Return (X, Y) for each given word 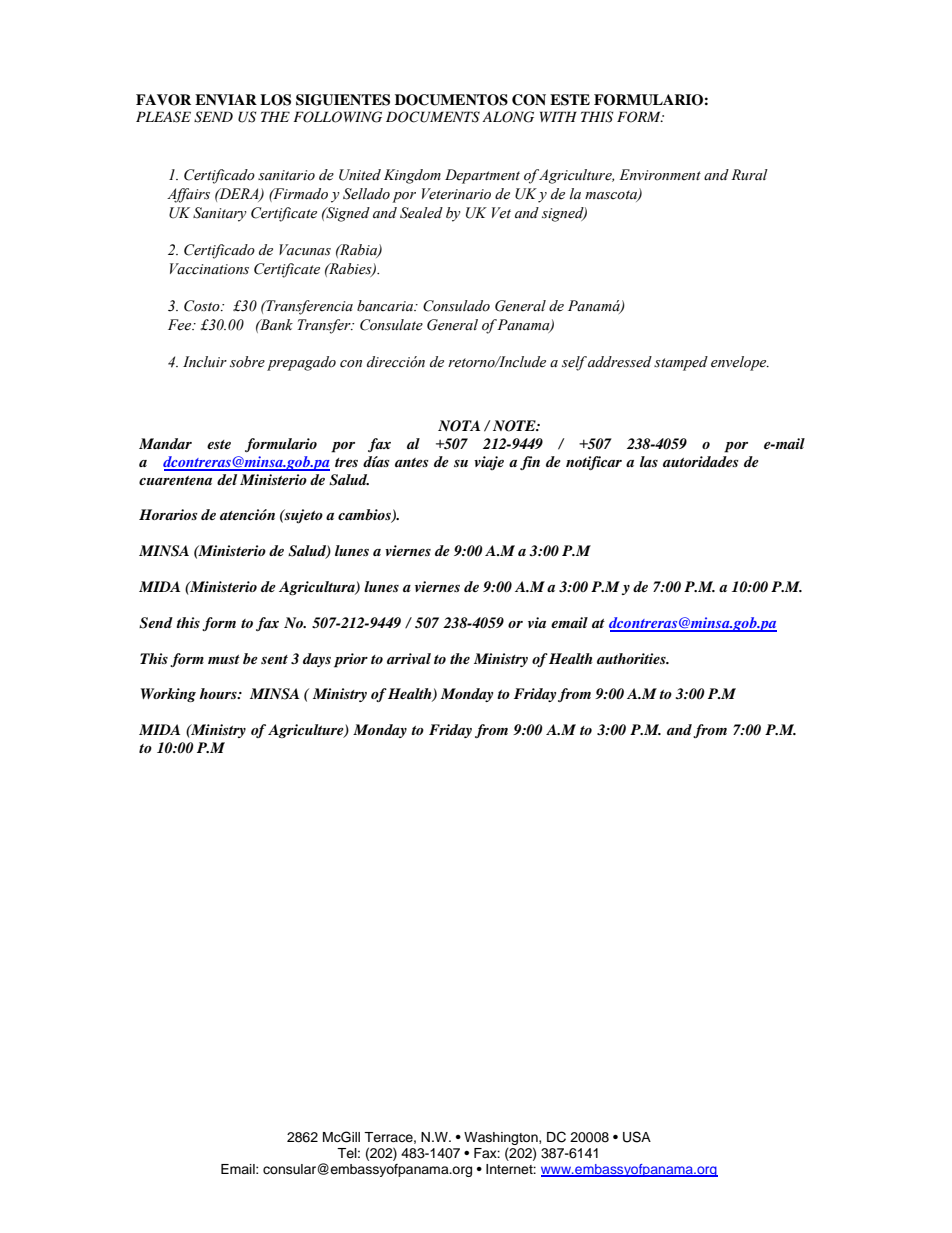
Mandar (165, 443)
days (317, 660)
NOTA (459, 426)
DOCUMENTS (433, 117)
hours (219, 693)
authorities (632, 658)
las (649, 461)
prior (351, 660)
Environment (660, 175)
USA (637, 1137)
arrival (409, 658)
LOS (275, 100)
